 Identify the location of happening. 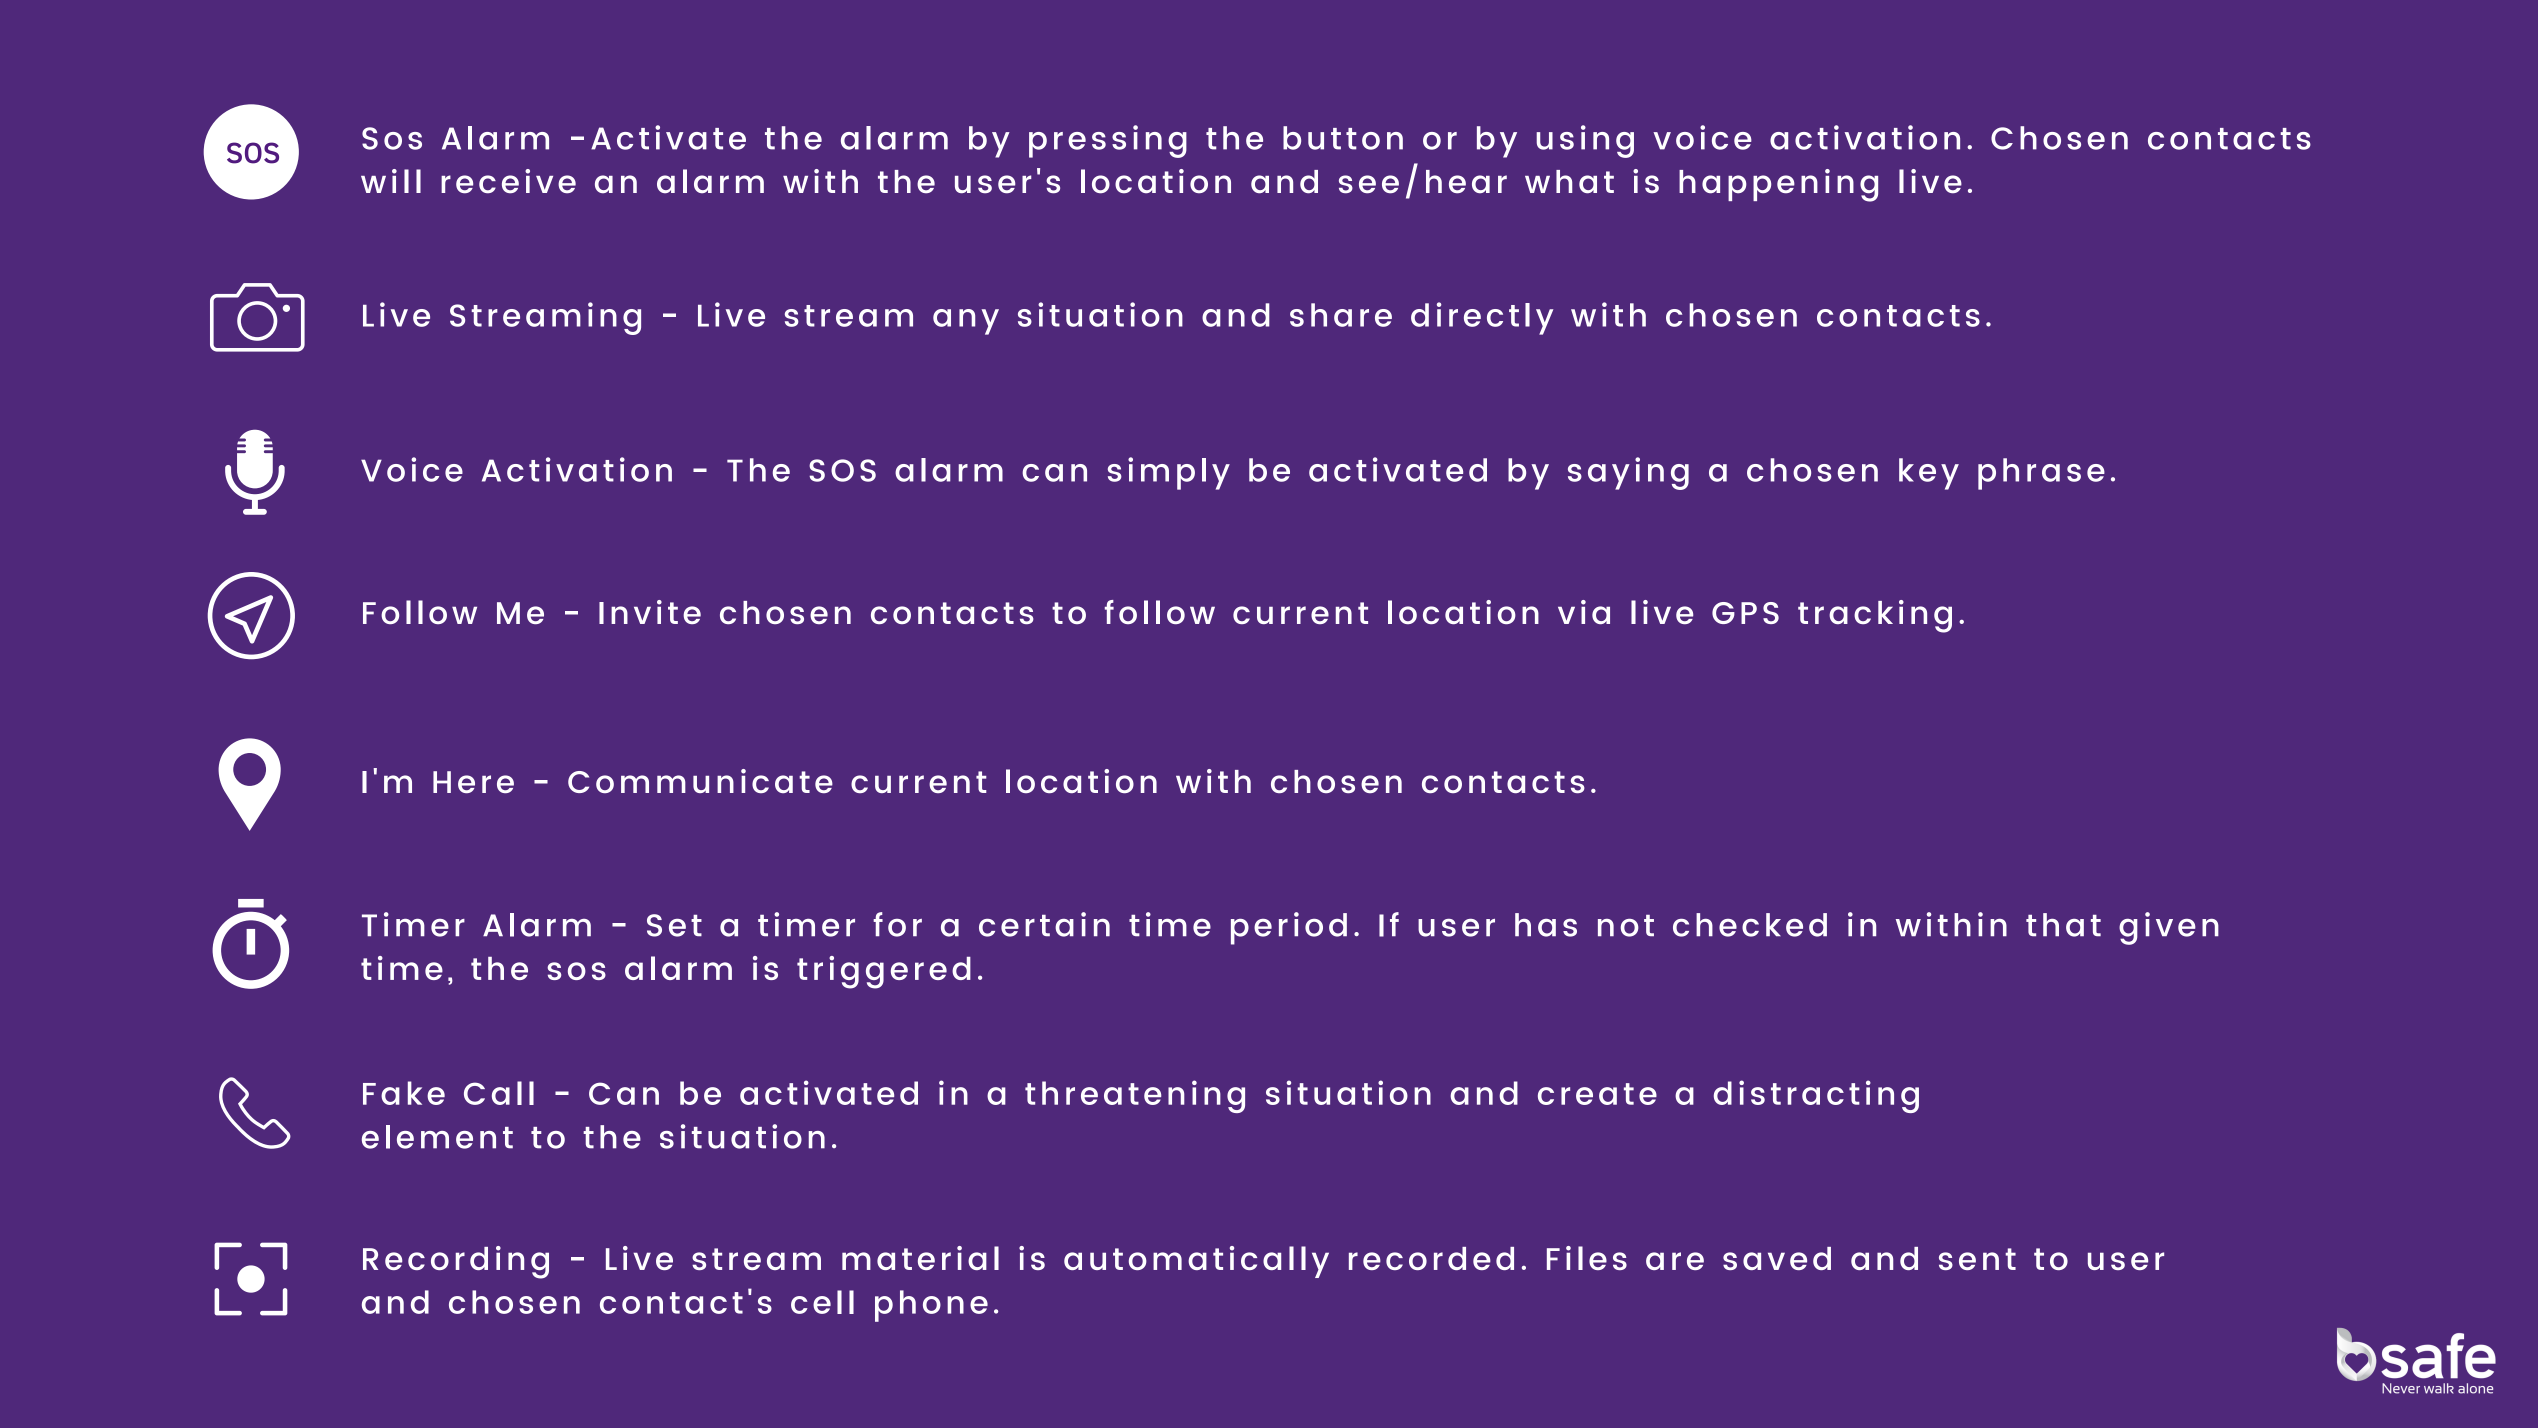
(1778, 185).
